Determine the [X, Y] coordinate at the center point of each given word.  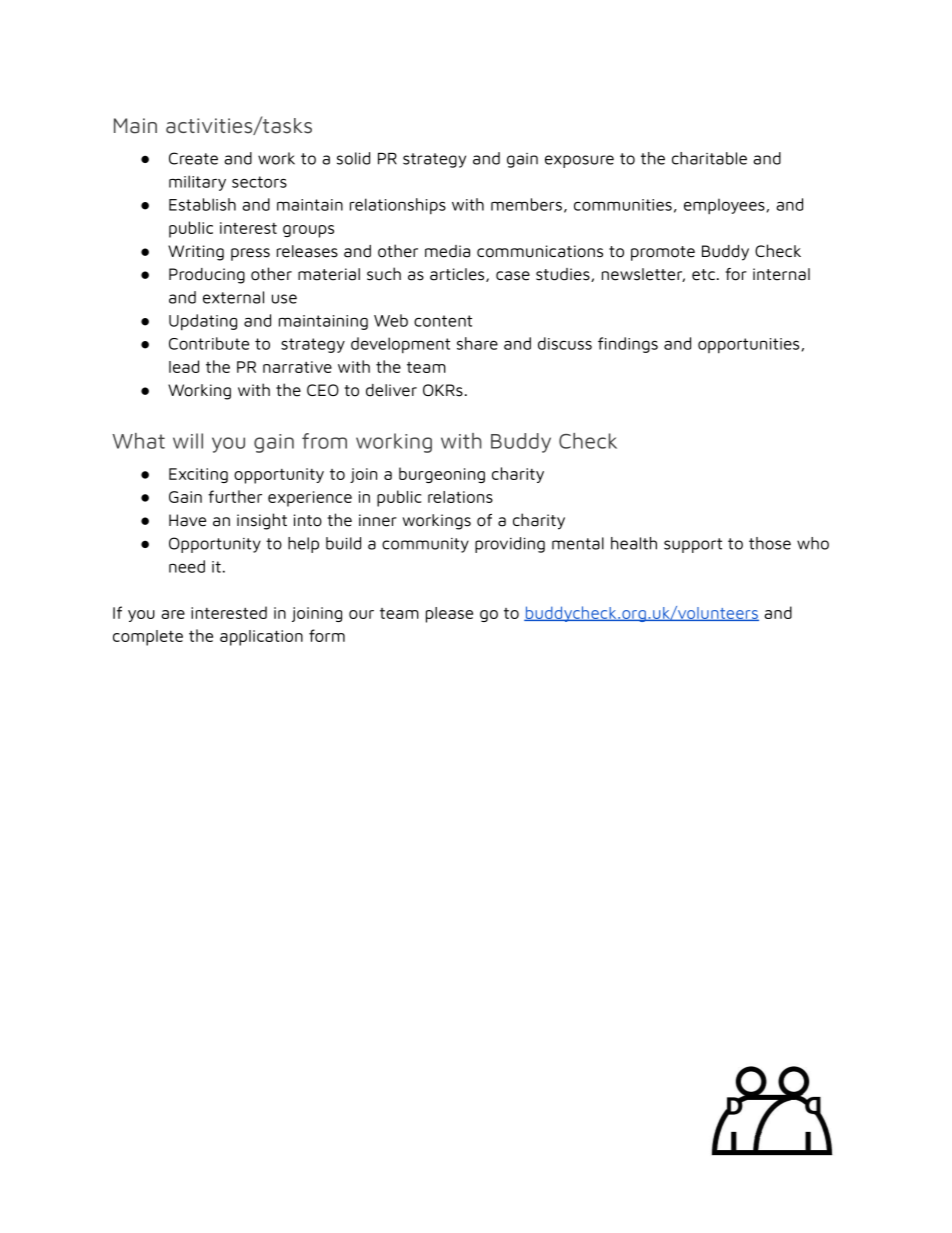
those [770, 543]
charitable [709, 158]
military [197, 183]
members [526, 204]
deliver [391, 390]
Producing [207, 276]
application [261, 638]
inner [378, 520]
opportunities [748, 346]
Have [187, 520]
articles [458, 275]
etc [703, 275]
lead [184, 366]
